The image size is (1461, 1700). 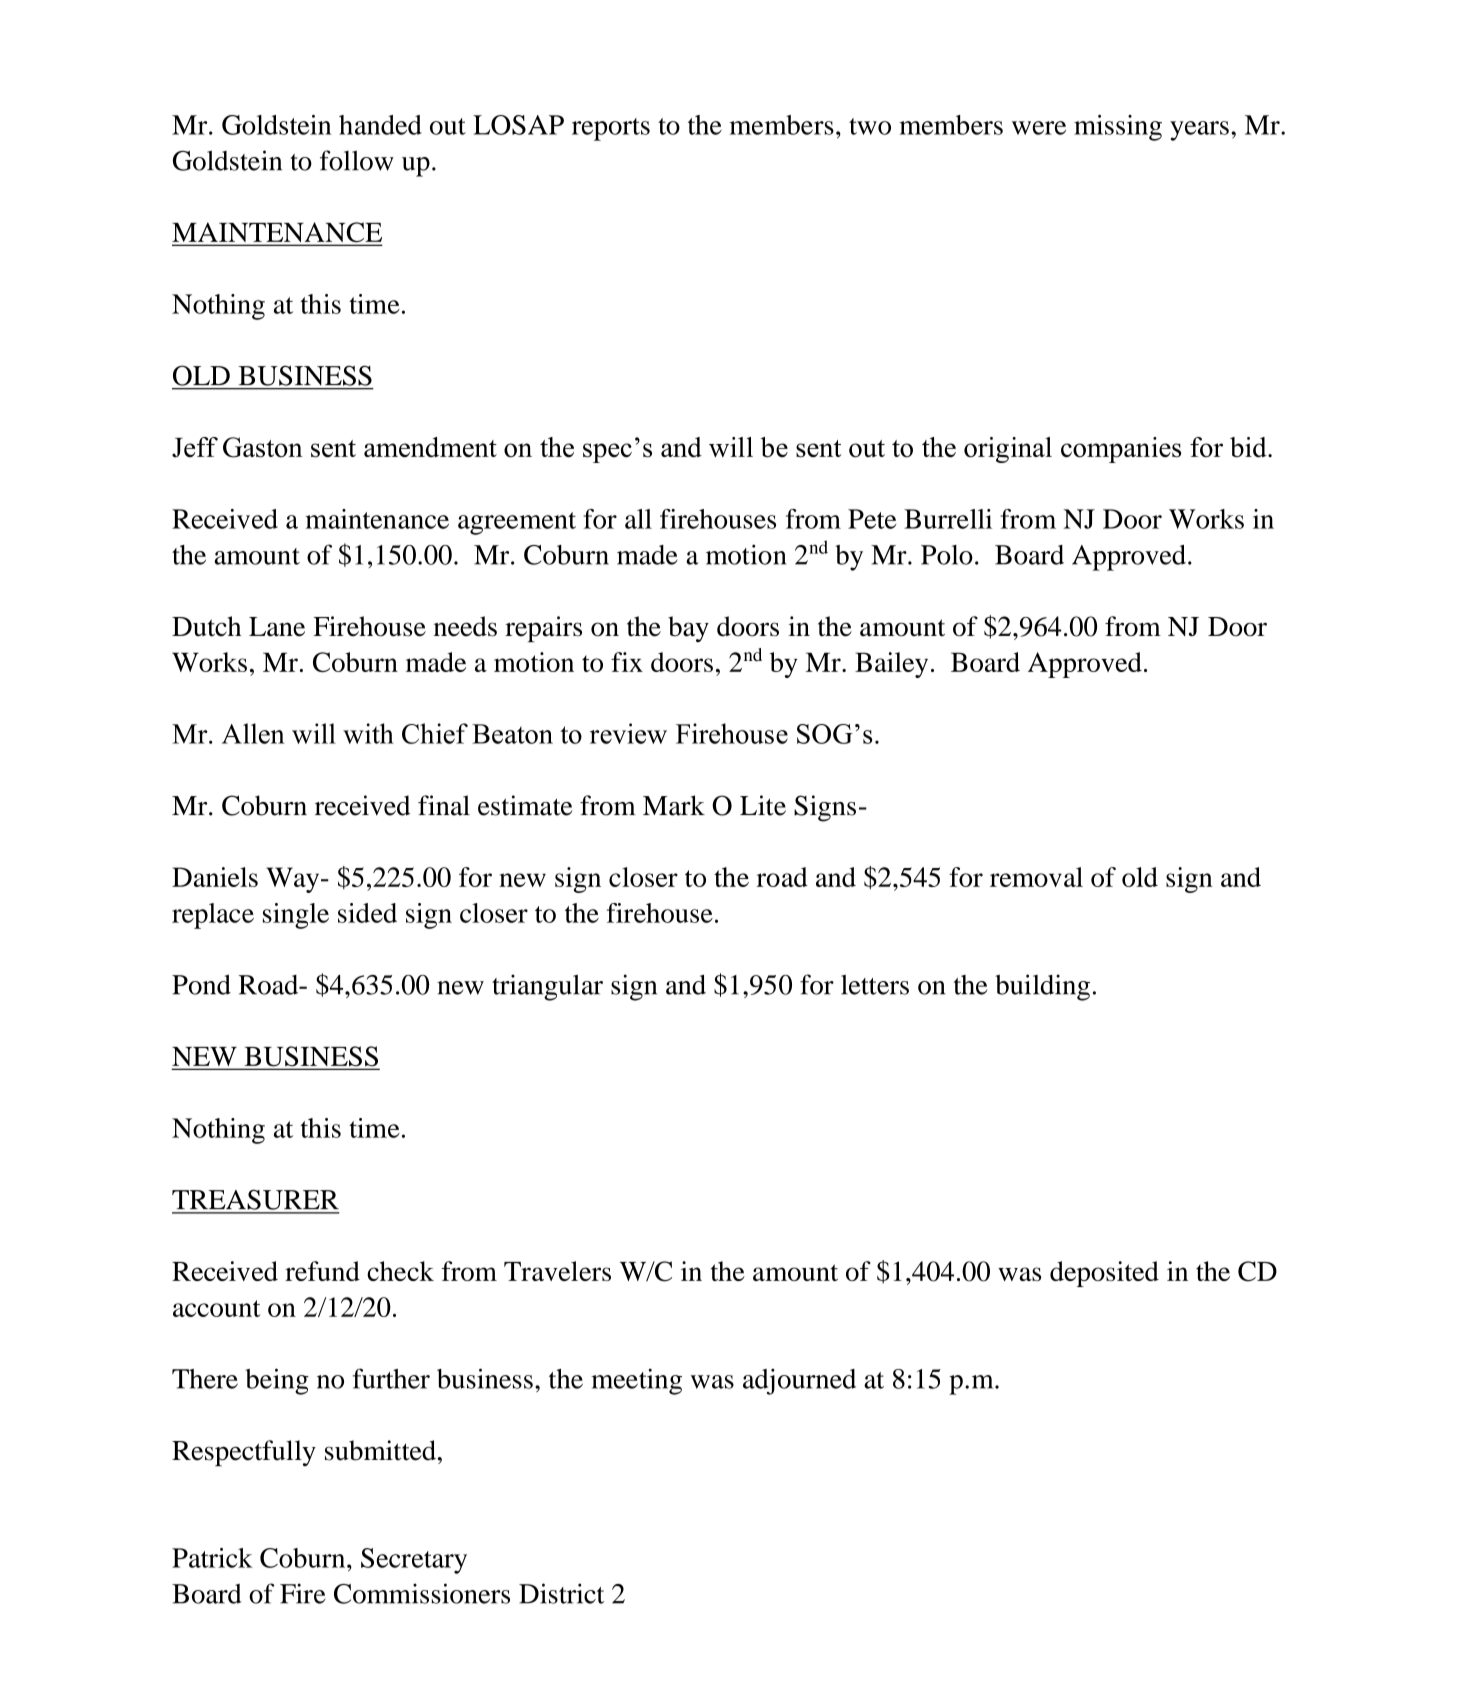 What do you see at coordinates (557, 1271) in the image?
I see `Travelers` at bounding box center [557, 1271].
